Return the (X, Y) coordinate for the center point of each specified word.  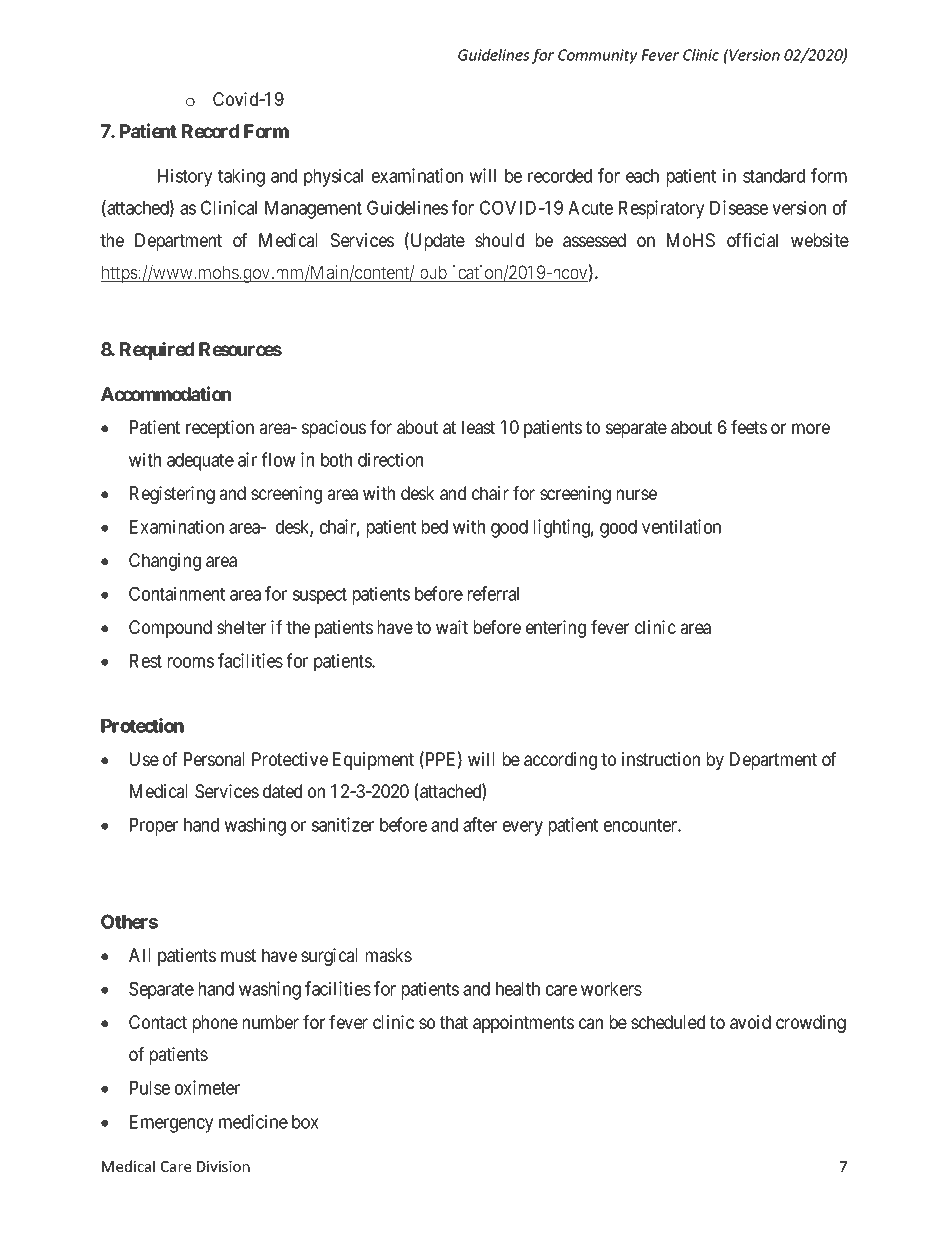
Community (598, 56)
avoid (750, 1022)
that (454, 1022)
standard (774, 176)
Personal (214, 759)
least (478, 427)
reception (220, 429)
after (480, 824)
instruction (661, 759)
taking (241, 177)
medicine (253, 1121)
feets (749, 427)
